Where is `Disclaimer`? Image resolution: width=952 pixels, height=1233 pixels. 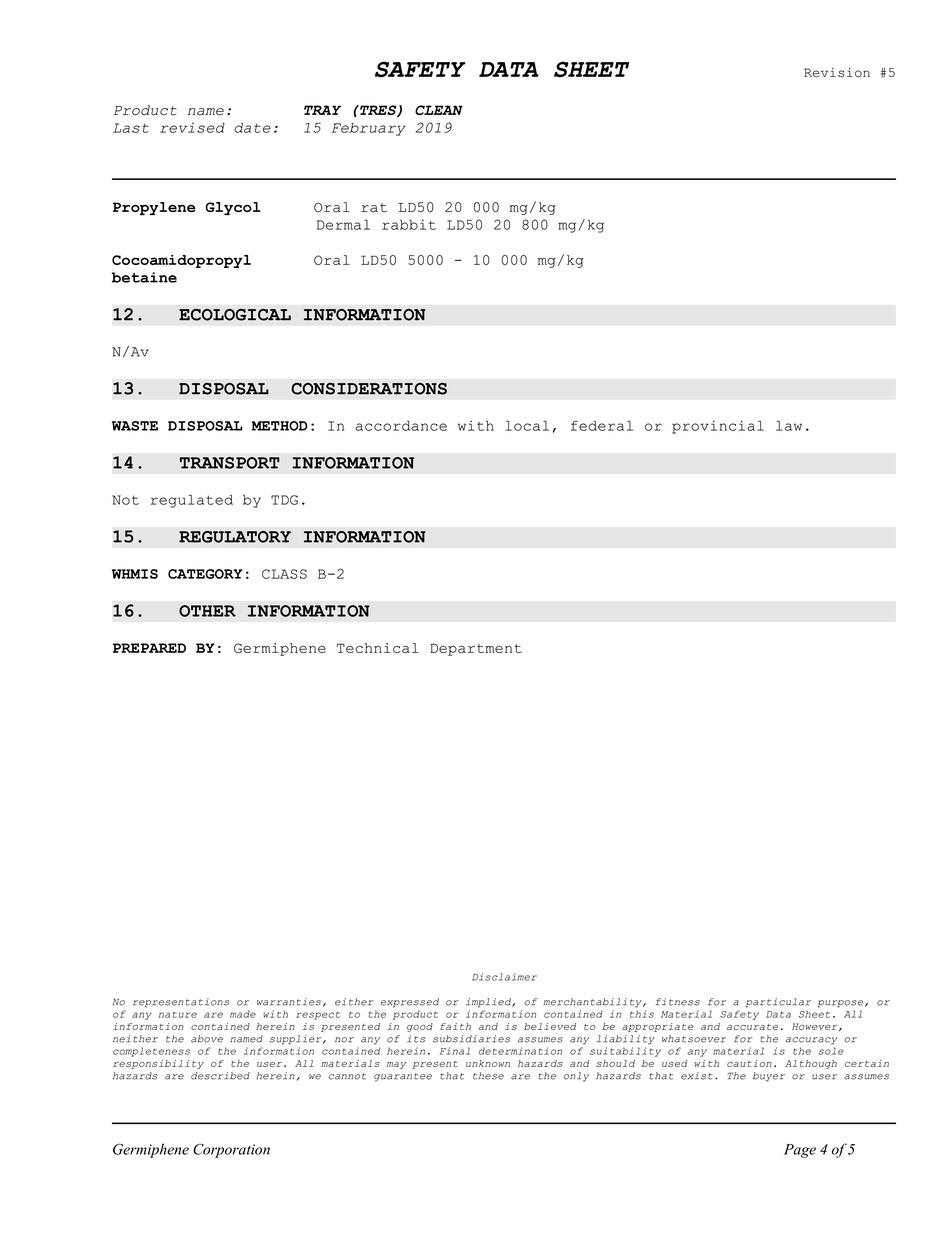
Disclaimer is located at coordinates (504, 977).
